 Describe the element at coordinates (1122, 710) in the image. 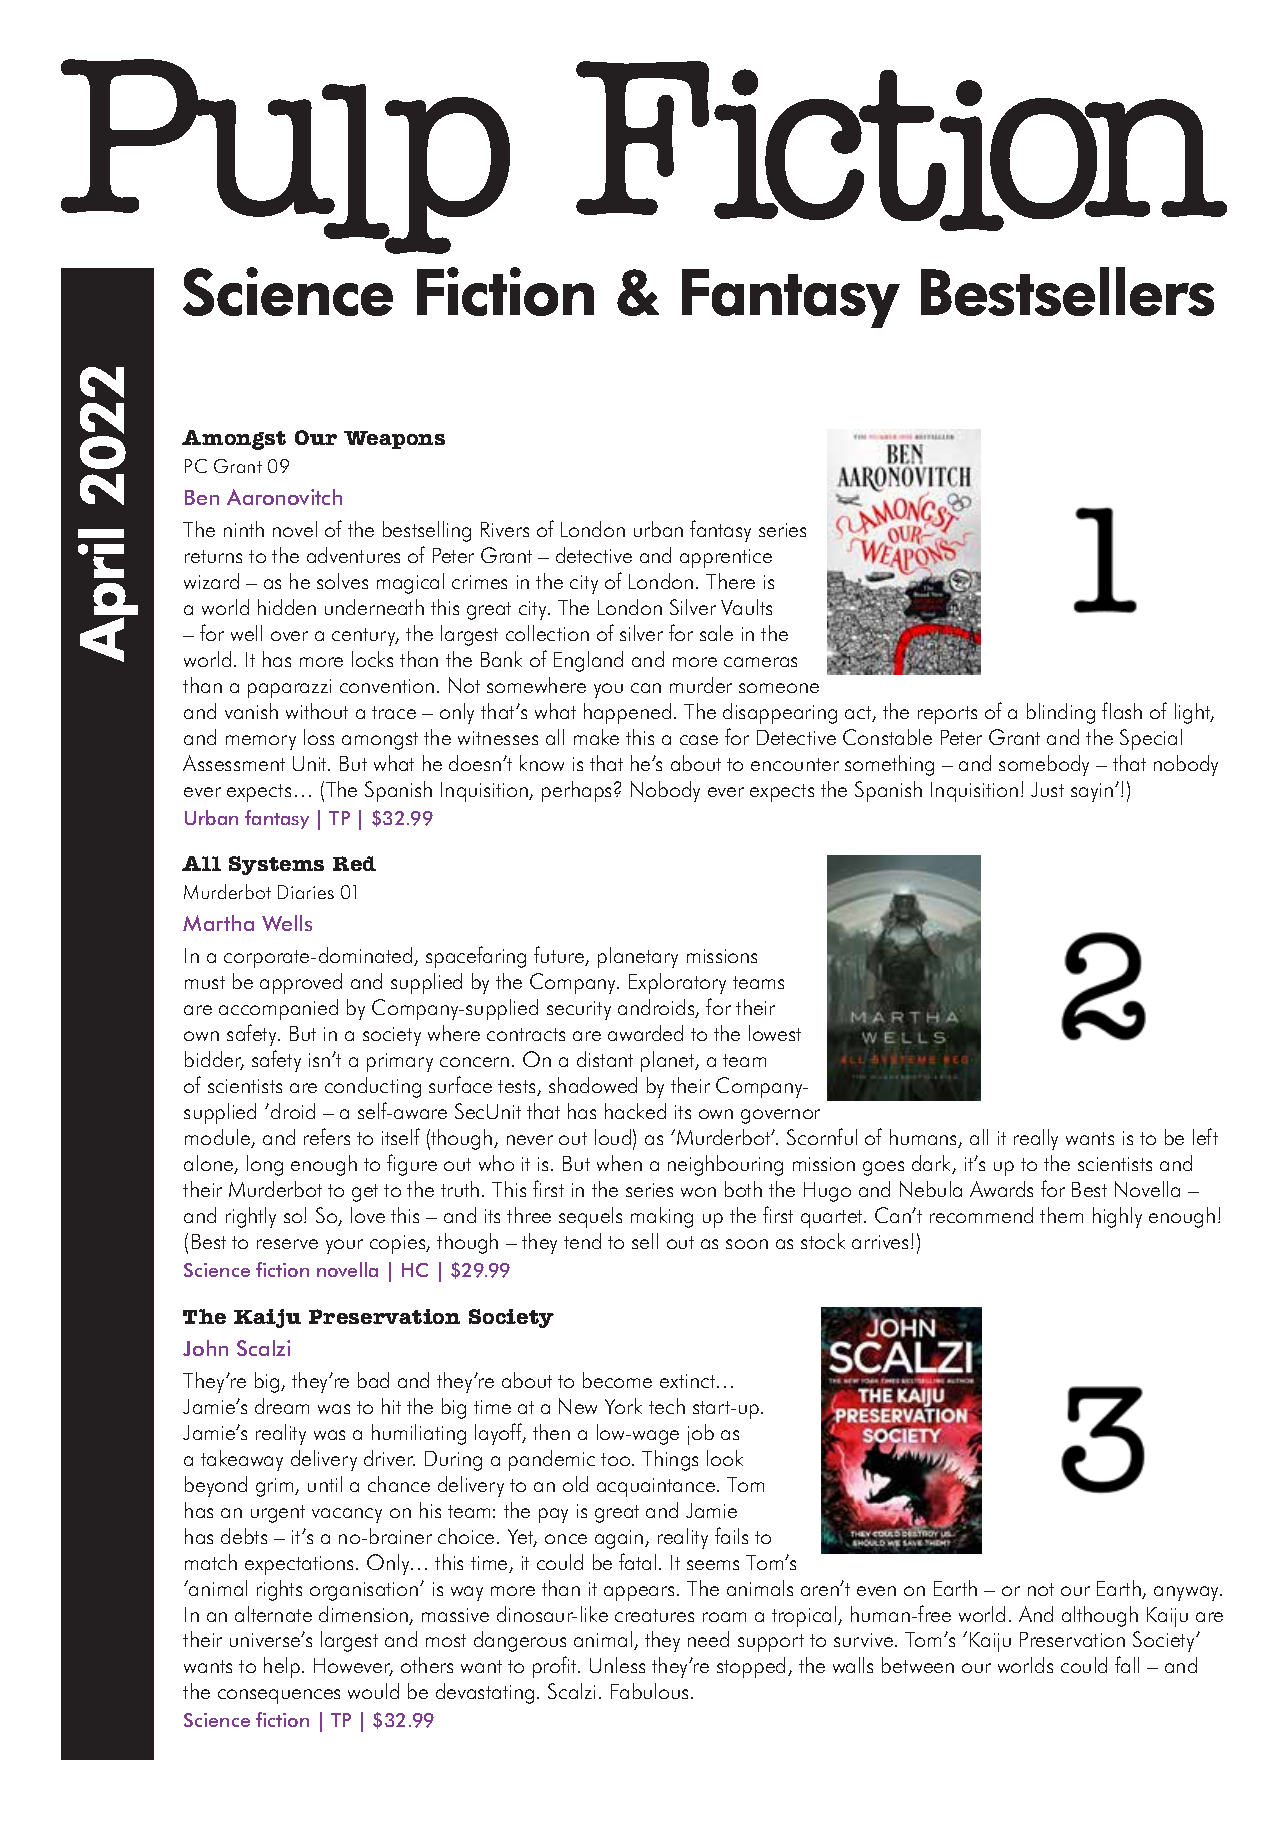

I see `flash` at that location.
